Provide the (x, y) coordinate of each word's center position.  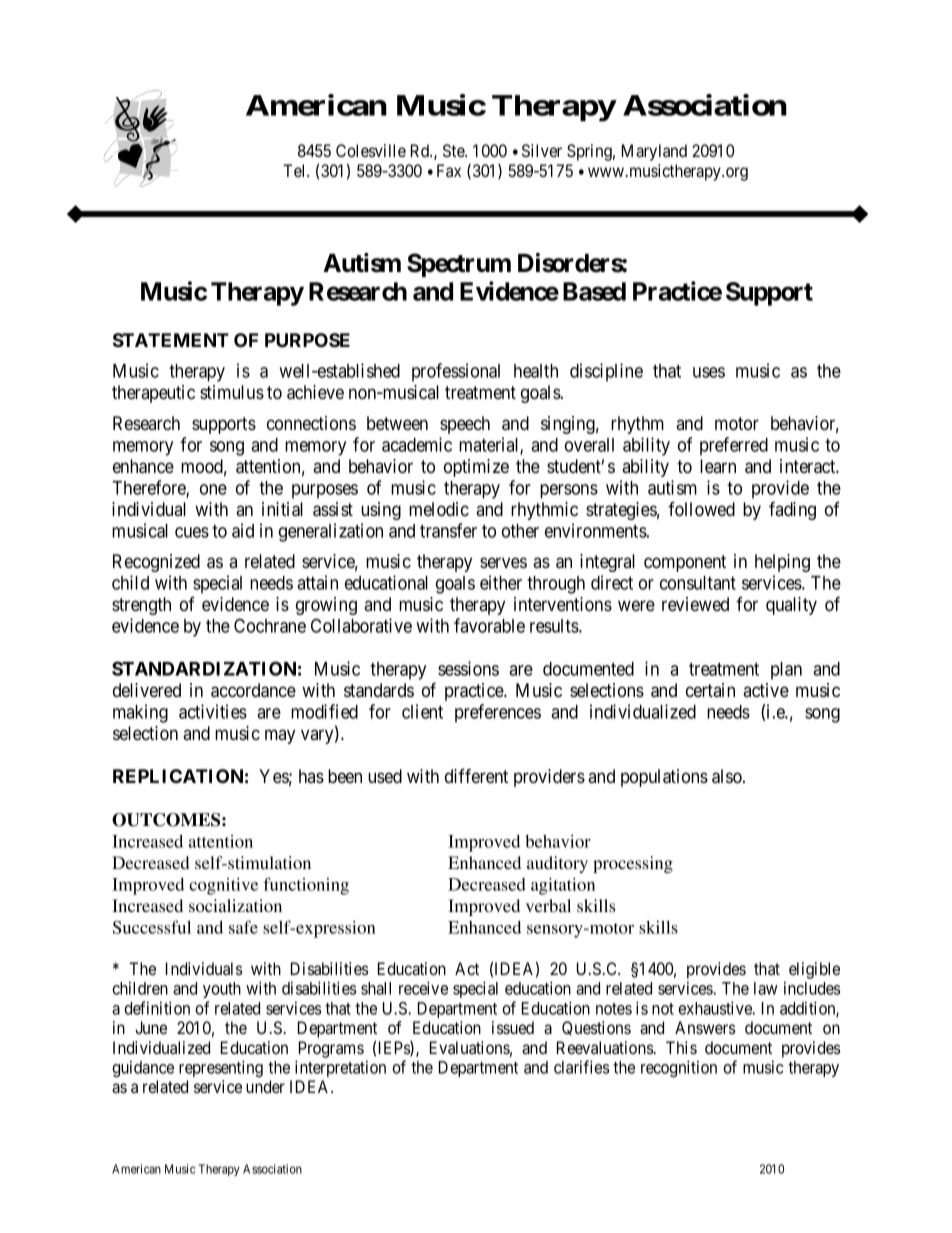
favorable (489, 625)
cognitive (223, 886)
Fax (449, 170)
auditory (557, 864)
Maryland (654, 152)
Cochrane (270, 625)
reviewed (695, 604)
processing (633, 864)
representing (221, 1068)
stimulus (232, 392)
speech (465, 425)
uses (709, 372)
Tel (295, 170)
